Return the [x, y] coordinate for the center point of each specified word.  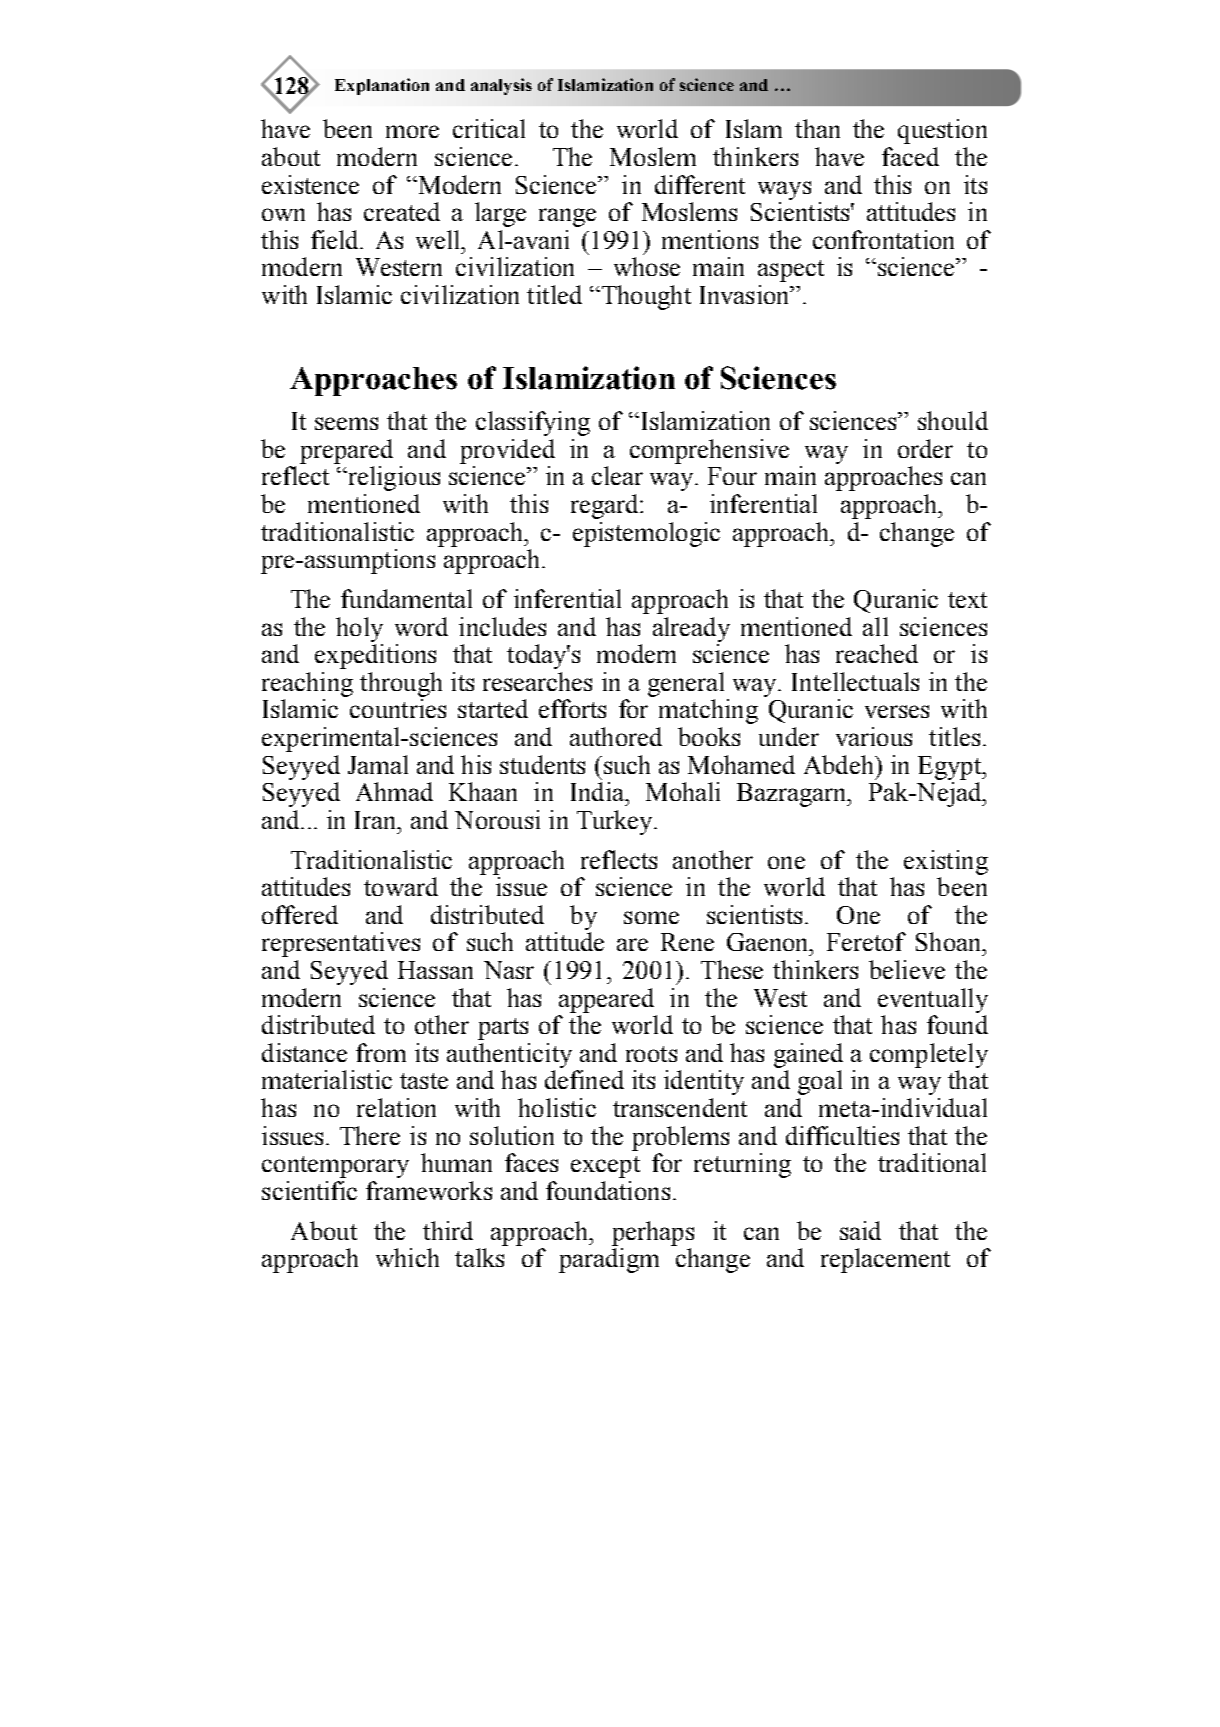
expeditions [375, 656]
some [651, 917]
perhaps [653, 1233]
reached [877, 653]
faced [910, 156]
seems [346, 423]
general [686, 684]
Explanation [382, 86]
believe [907, 969]
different [700, 184]
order [925, 448]
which [407, 1257]
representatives [341, 944]
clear [617, 475]
